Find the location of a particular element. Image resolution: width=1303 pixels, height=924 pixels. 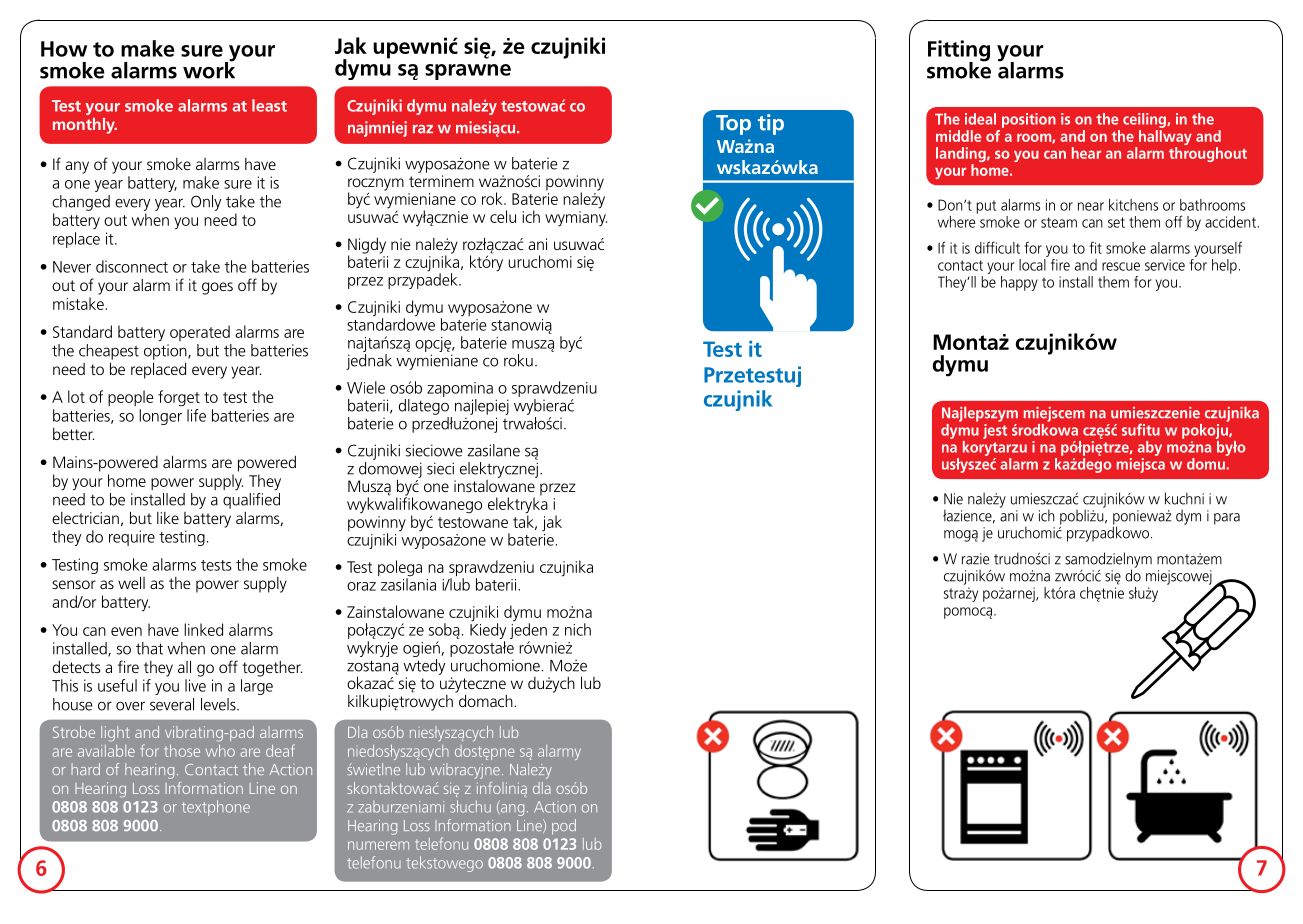

pod is located at coordinates (564, 827).
